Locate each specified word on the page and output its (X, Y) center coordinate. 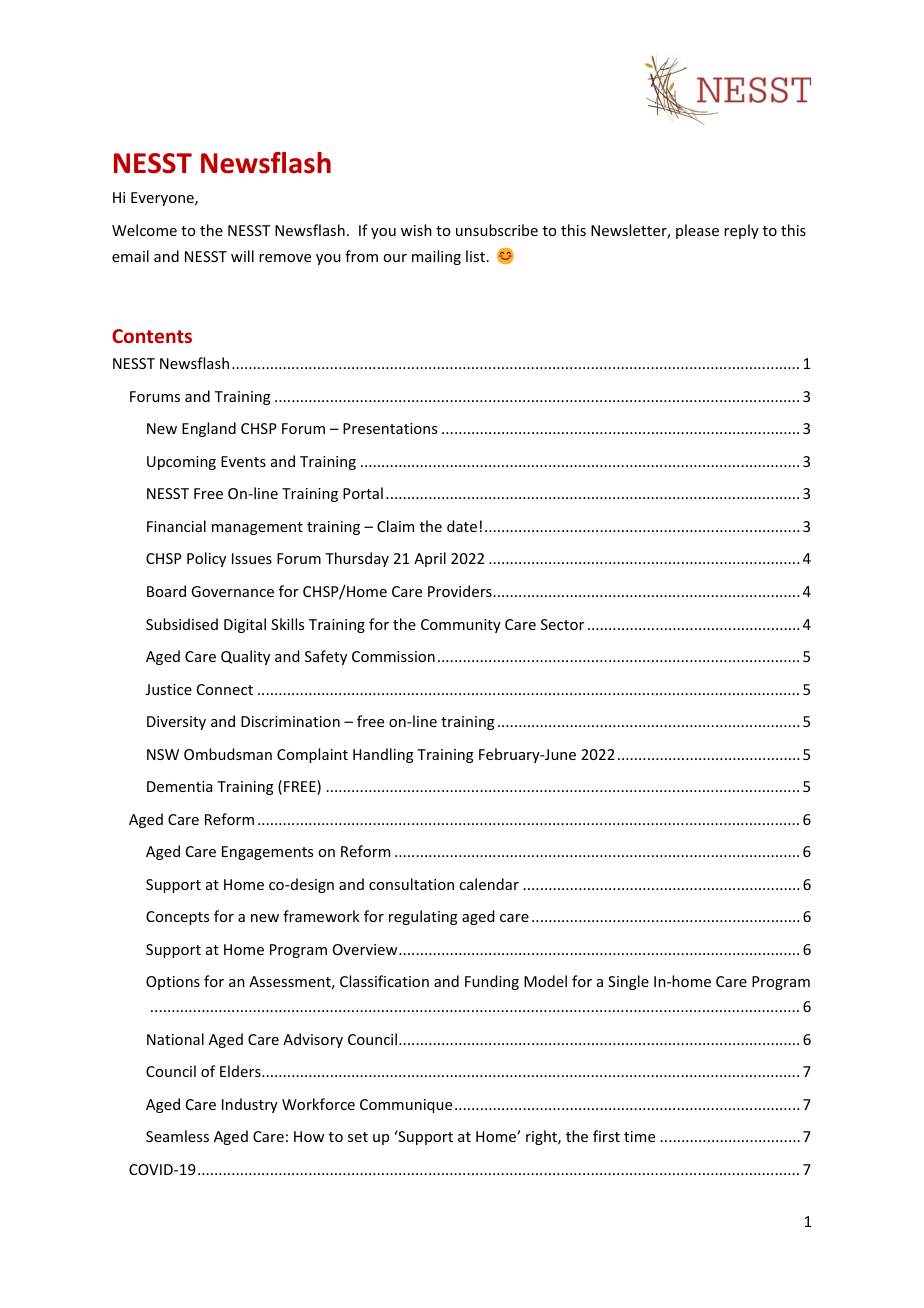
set (358, 1137)
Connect (225, 689)
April (430, 559)
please (697, 231)
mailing (436, 257)
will (242, 256)
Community (461, 626)
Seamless (177, 1136)
